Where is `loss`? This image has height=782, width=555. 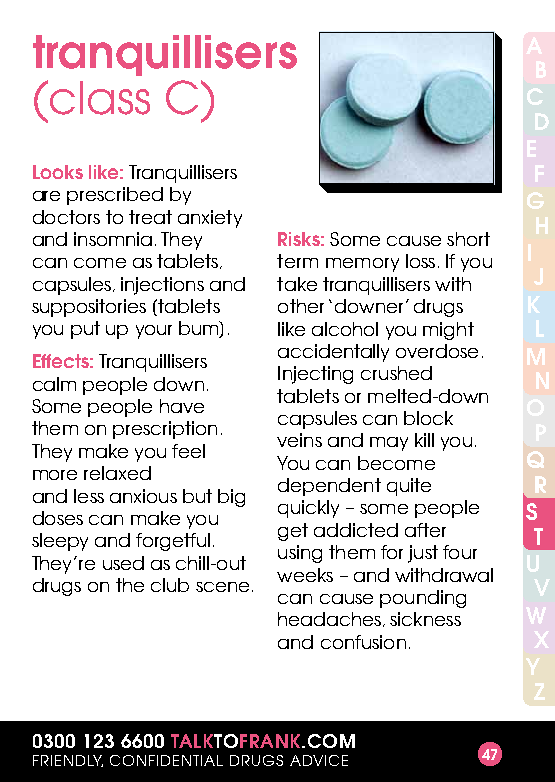
loss is located at coordinates (420, 261).
